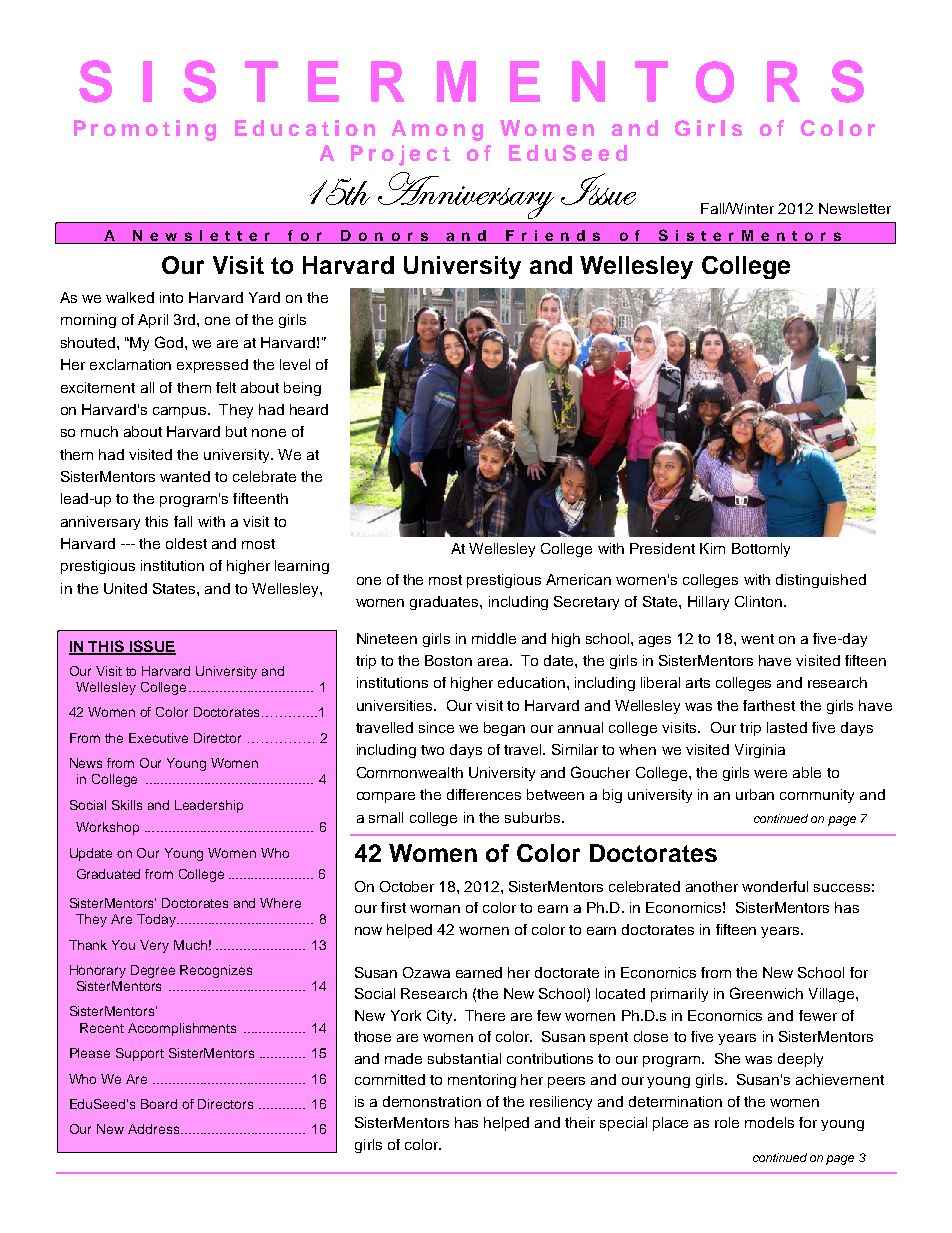  Describe the element at coordinates (181, 412) in the screenshot. I see `campus` at that location.
